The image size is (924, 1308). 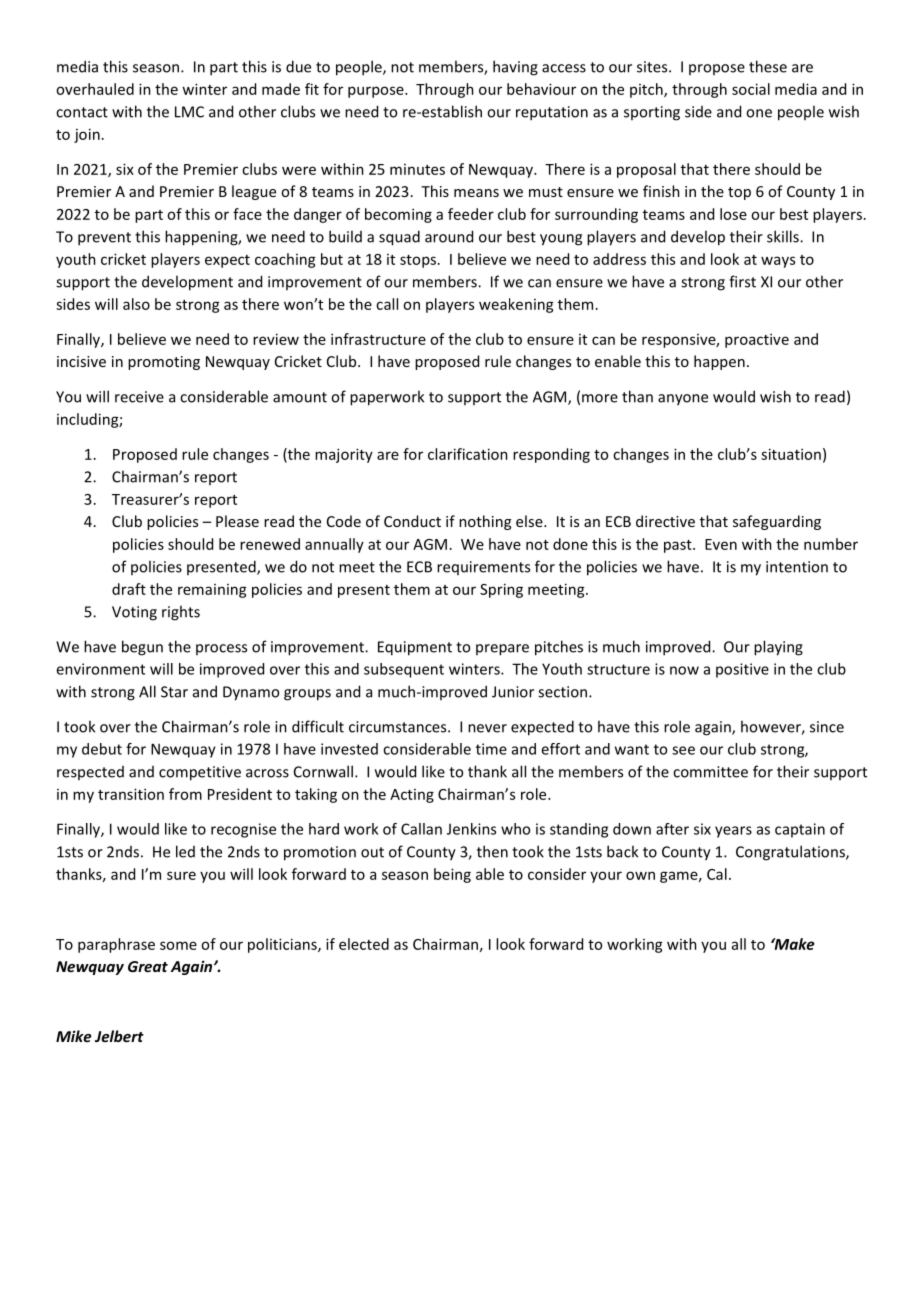 I want to click on positive, so click(x=742, y=670).
